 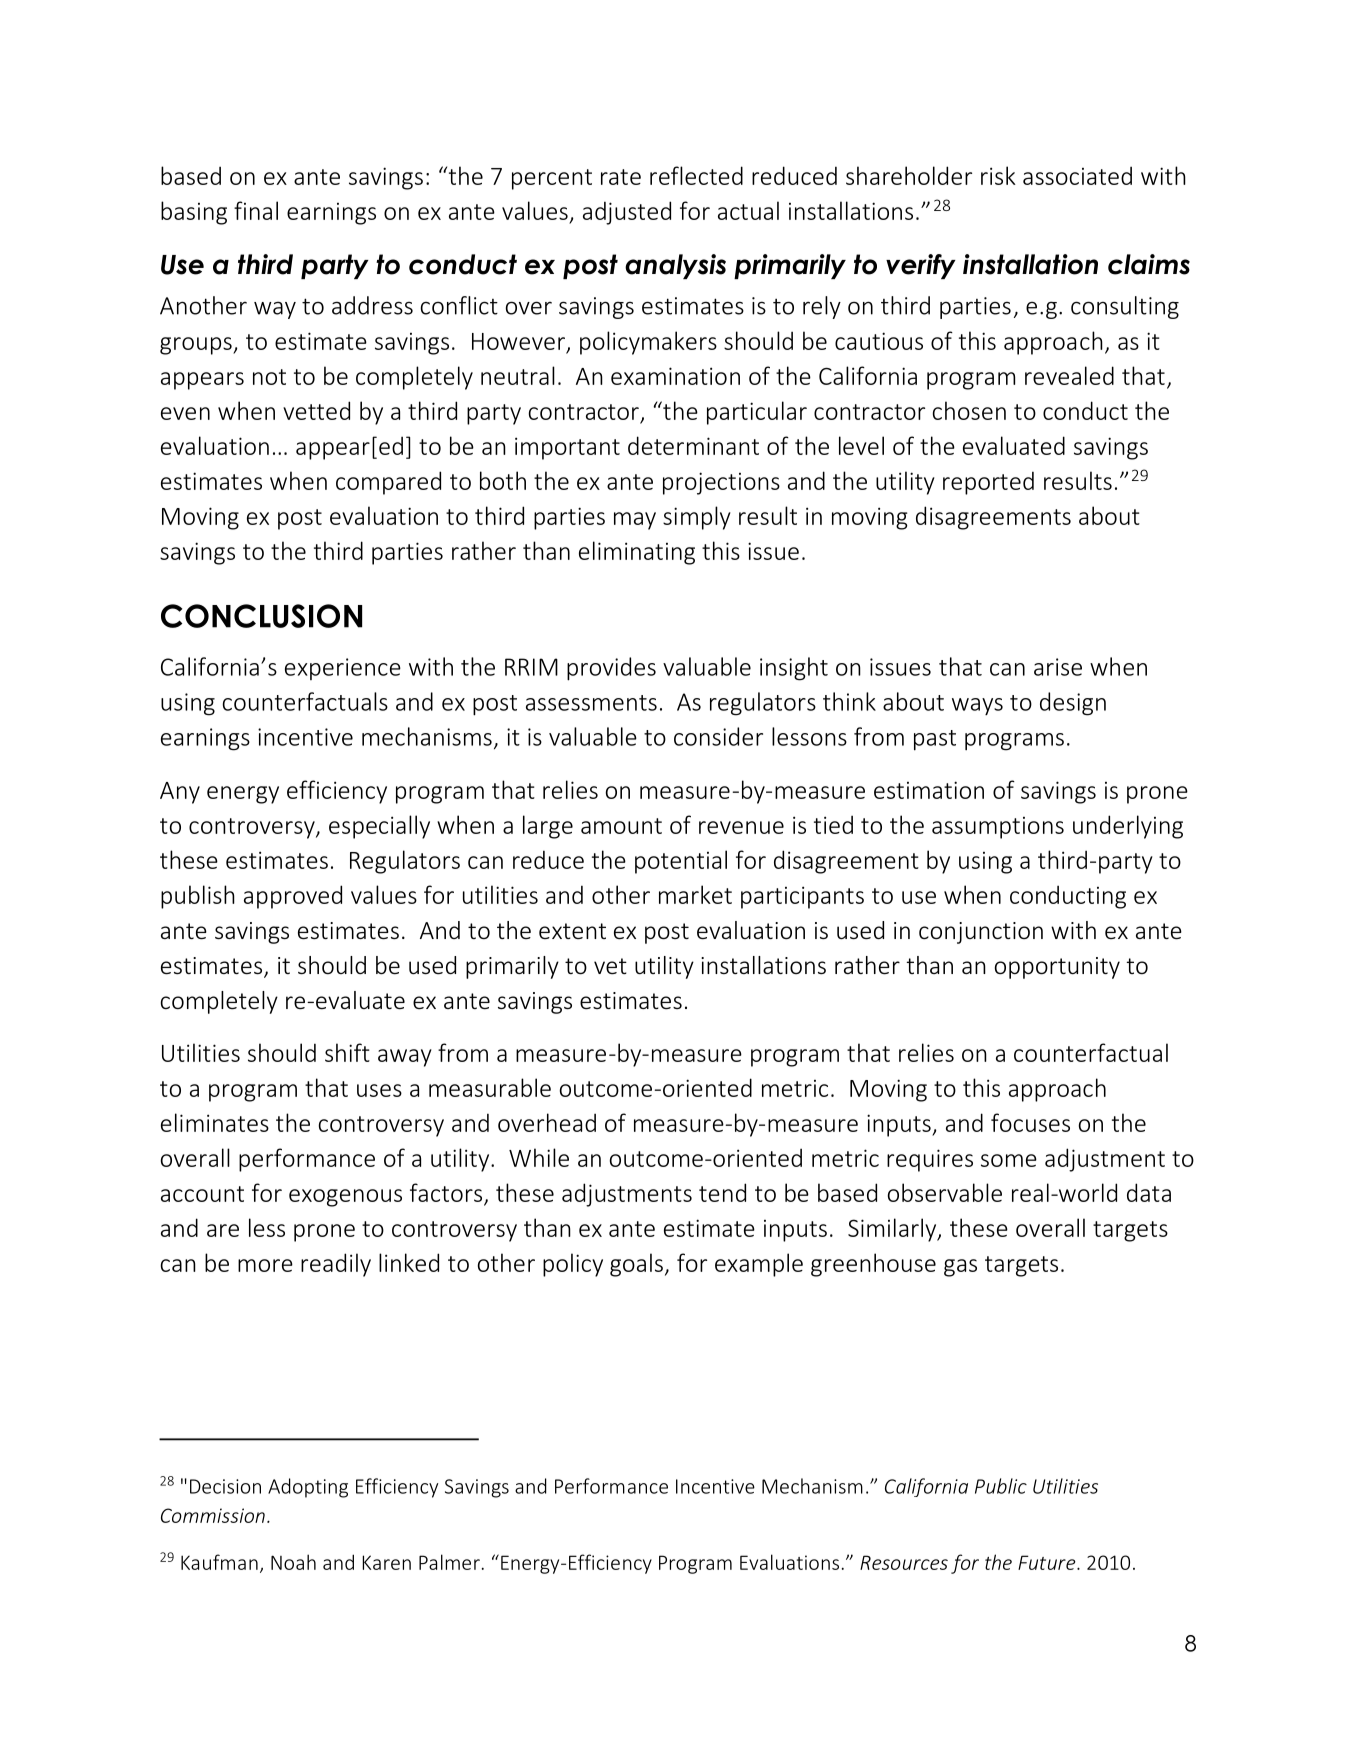 I want to click on provides, so click(x=611, y=669).
